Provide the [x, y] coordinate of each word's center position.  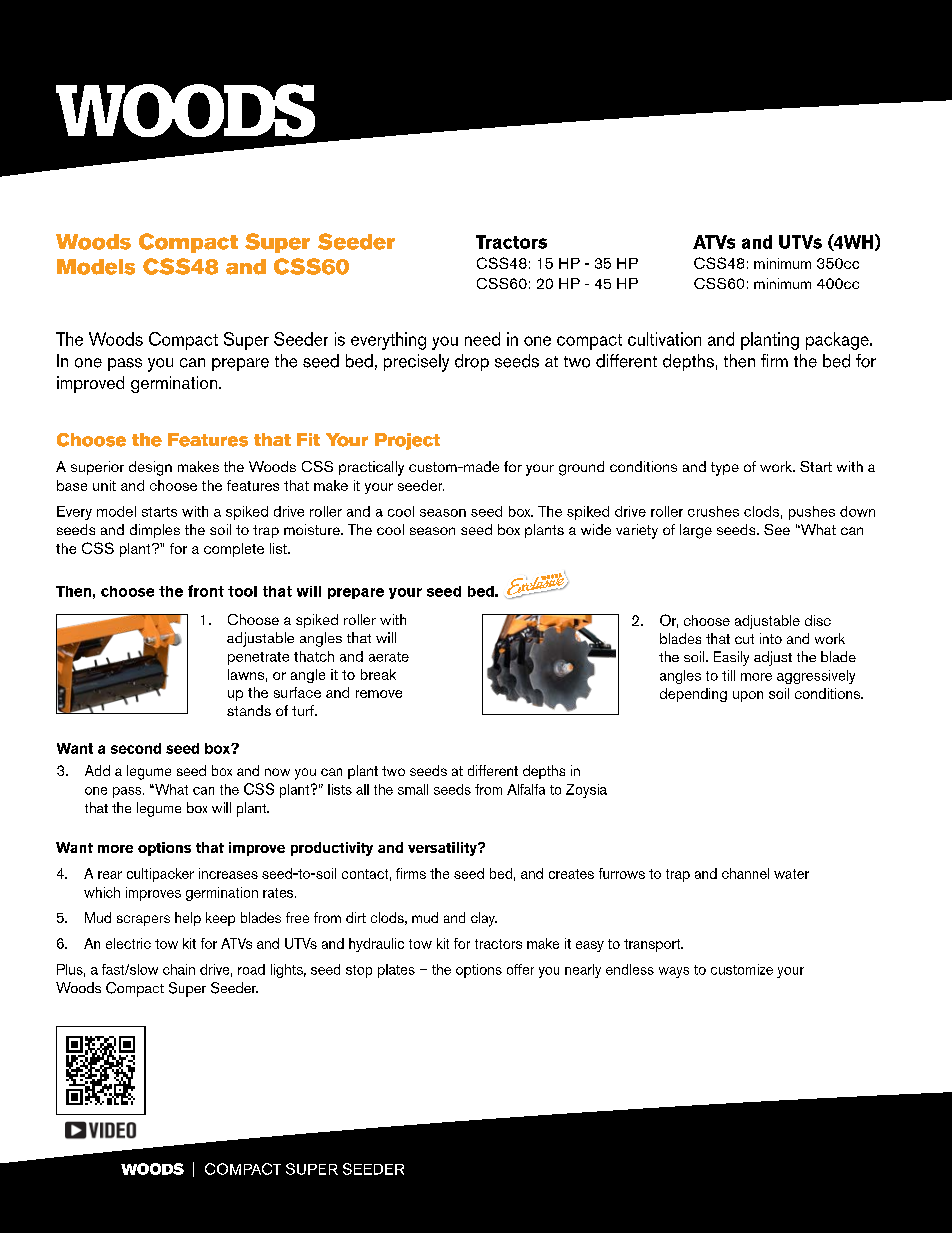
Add [97, 770]
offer [520, 969]
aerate [389, 657]
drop [472, 362]
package [838, 341]
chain [179, 969]
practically [371, 468]
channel [745, 873]
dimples [155, 531]
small [413, 789]
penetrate [258, 658]
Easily [731, 658]
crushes [713, 511]
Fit [308, 439]
